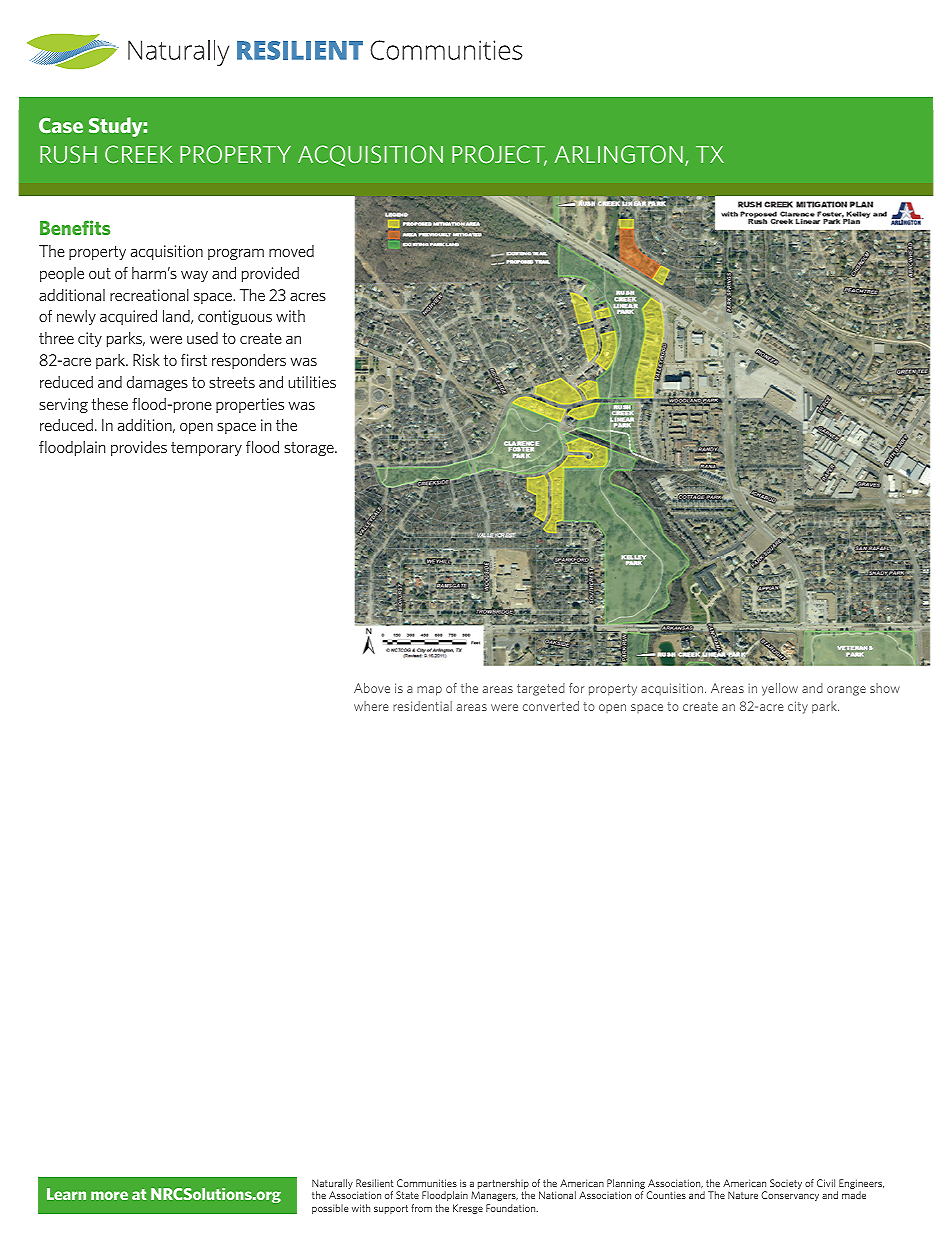  Describe the element at coordinates (109, 1195) in the screenshot. I see `more` at that location.
